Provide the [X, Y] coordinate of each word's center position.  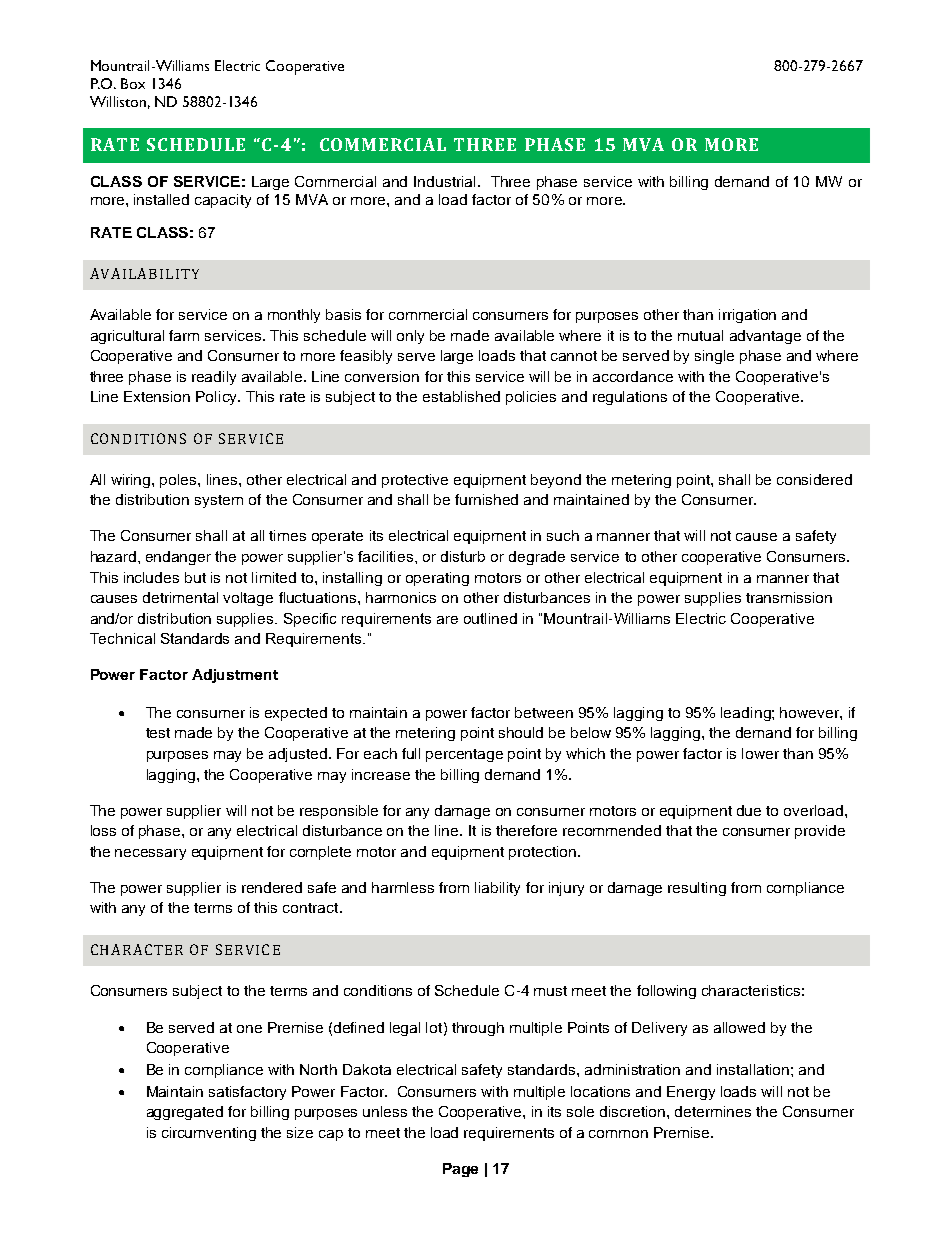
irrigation [747, 316]
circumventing [209, 1134]
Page [460, 1170]
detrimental [180, 597]
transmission [789, 597]
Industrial [444, 181]
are [447, 620]
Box [133, 83]
